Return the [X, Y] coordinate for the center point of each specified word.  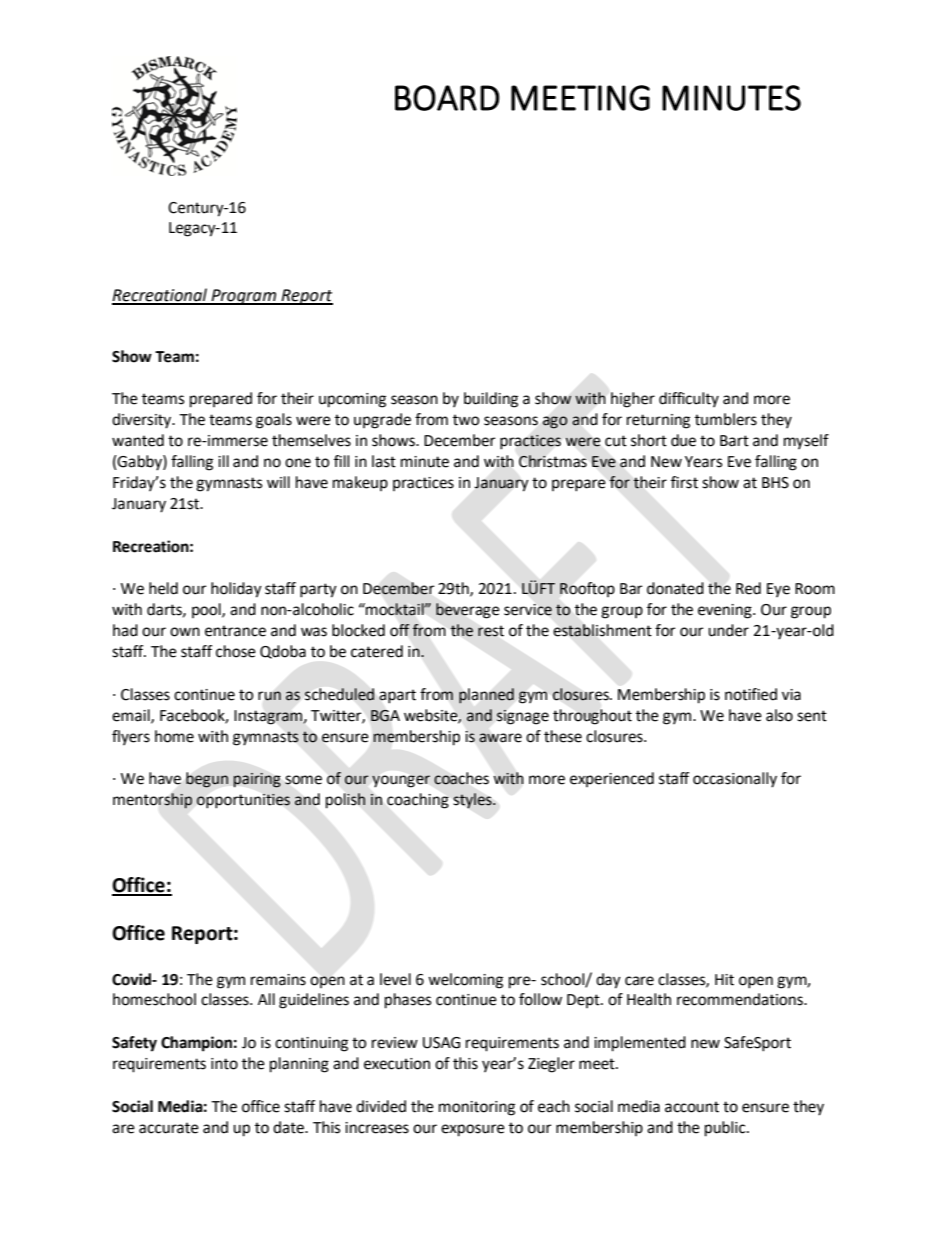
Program [244, 297]
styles [474, 800]
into [224, 1064]
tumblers [726, 419]
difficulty [689, 399]
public [726, 1129]
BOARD [447, 98]
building [491, 400]
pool [207, 610]
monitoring [477, 1108]
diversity [143, 421]
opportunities [243, 801]
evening [726, 611]
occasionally [735, 780]
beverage [468, 611]
